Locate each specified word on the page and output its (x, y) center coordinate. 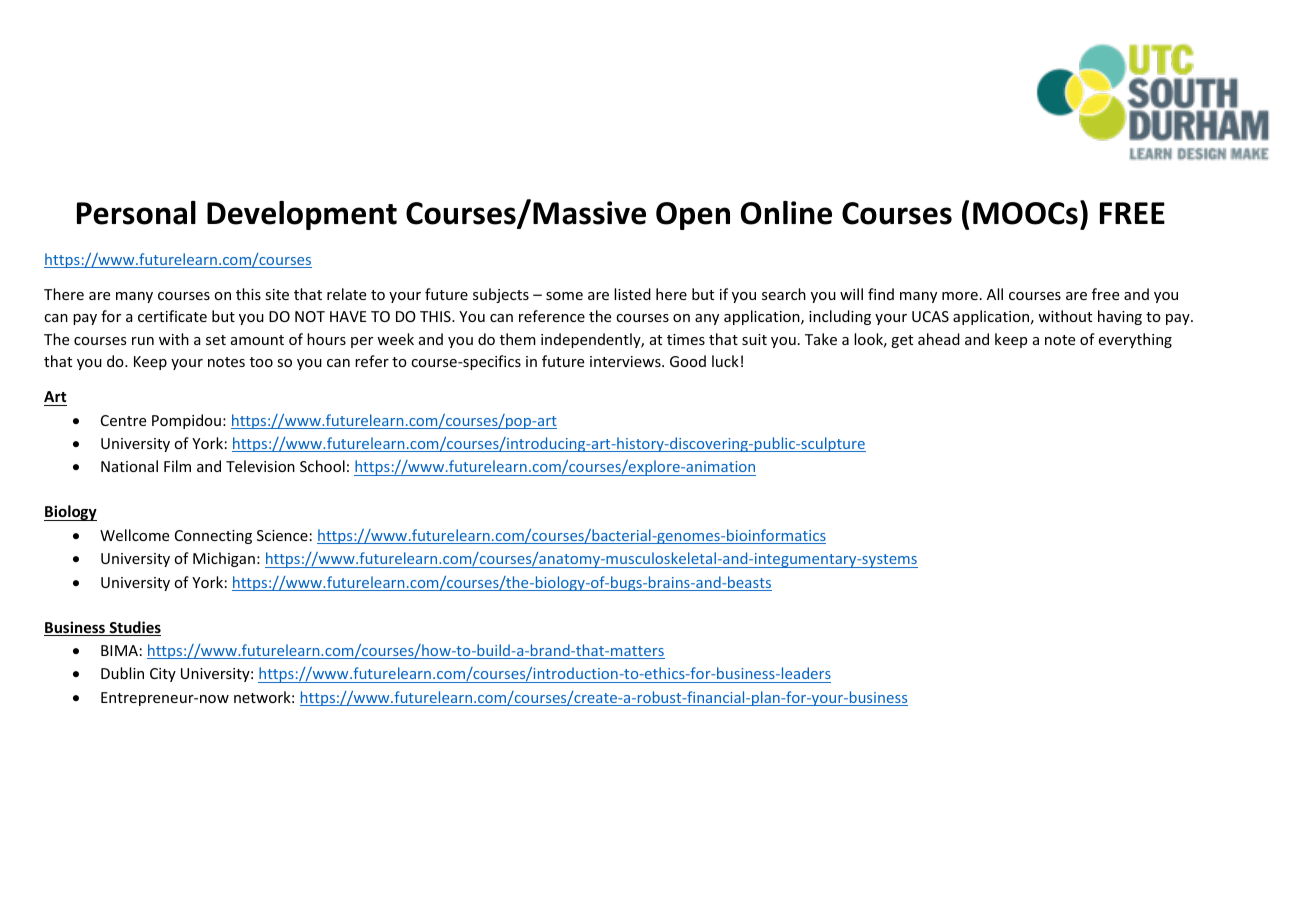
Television (260, 466)
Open (693, 216)
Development (302, 215)
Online (786, 213)
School (322, 466)
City (163, 675)
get (902, 341)
